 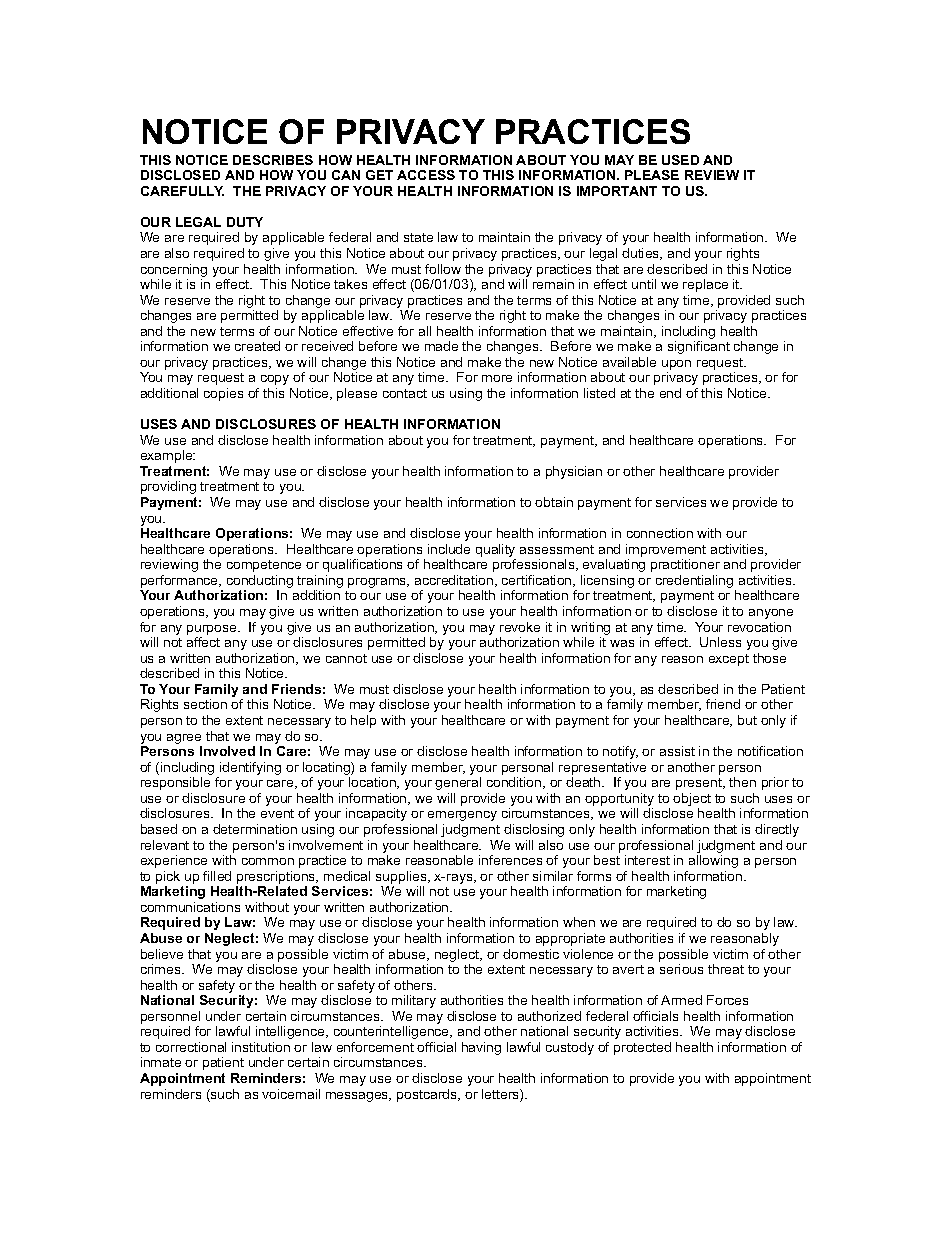 I want to click on protected, so click(x=642, y=1048).
